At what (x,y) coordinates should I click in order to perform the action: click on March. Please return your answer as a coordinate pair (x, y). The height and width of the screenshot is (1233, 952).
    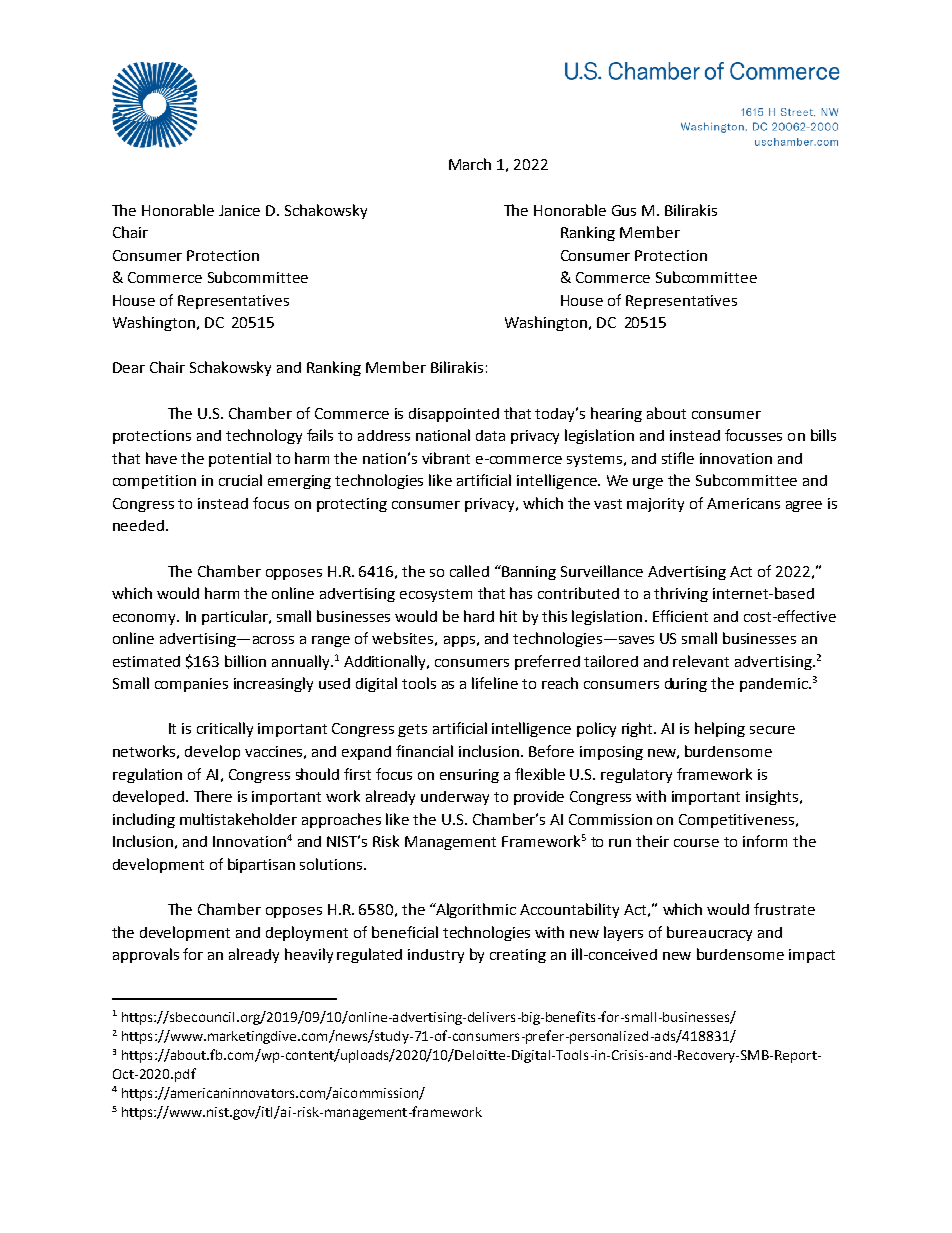
    Looking at the image, I should click on (470, 164).
